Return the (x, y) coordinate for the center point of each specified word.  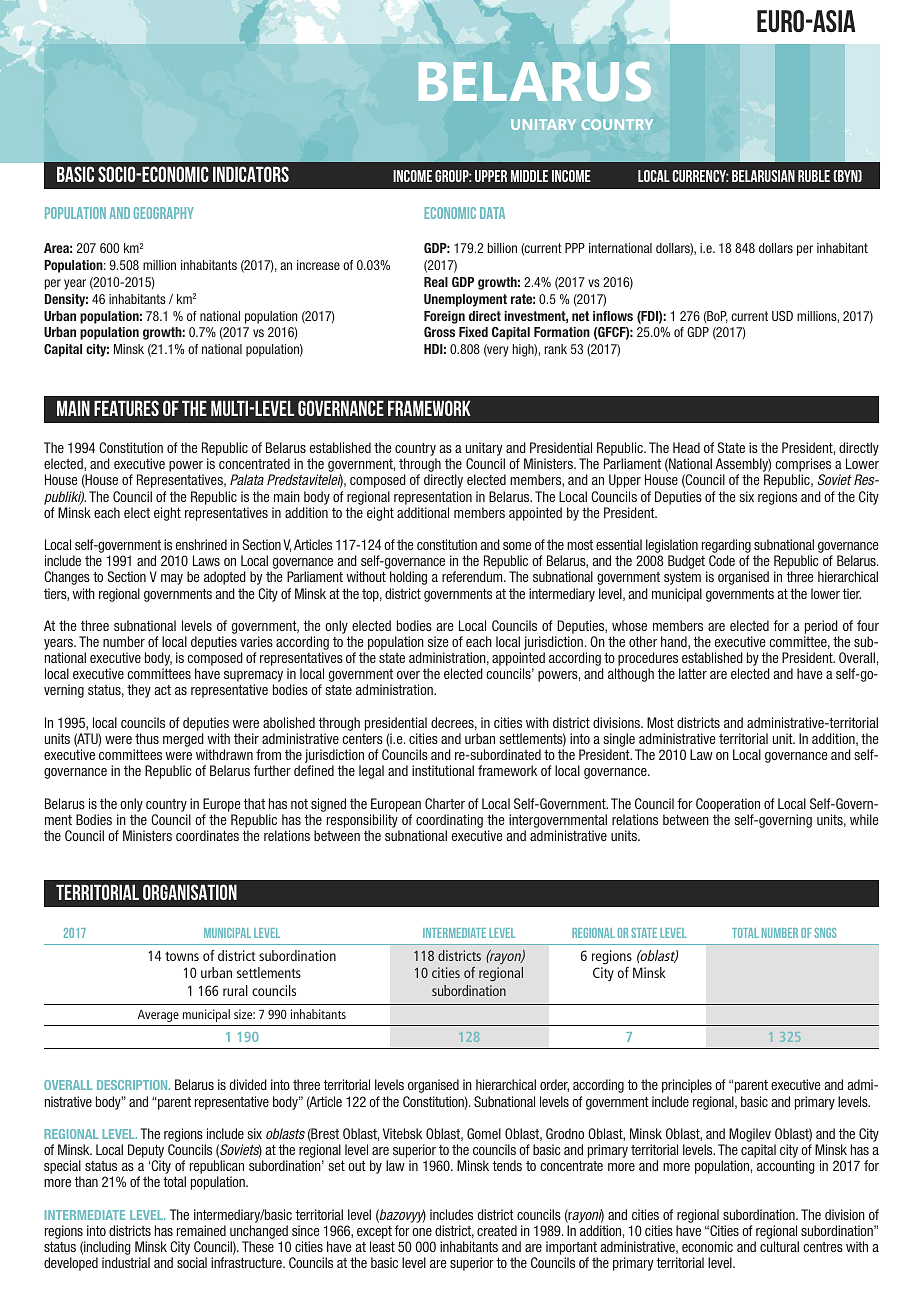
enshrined (201, 544)
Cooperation (728, 805)
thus (147, 738)
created (497, 1230)
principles (687, 1086)
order (554, 1085)
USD (782, 316)
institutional (443, 770)
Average (158, 1016)
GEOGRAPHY (163, 213)
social (192, 1262)
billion (502, 248)
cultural (779, 1246)
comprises (803, 466)
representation (433, 498)
